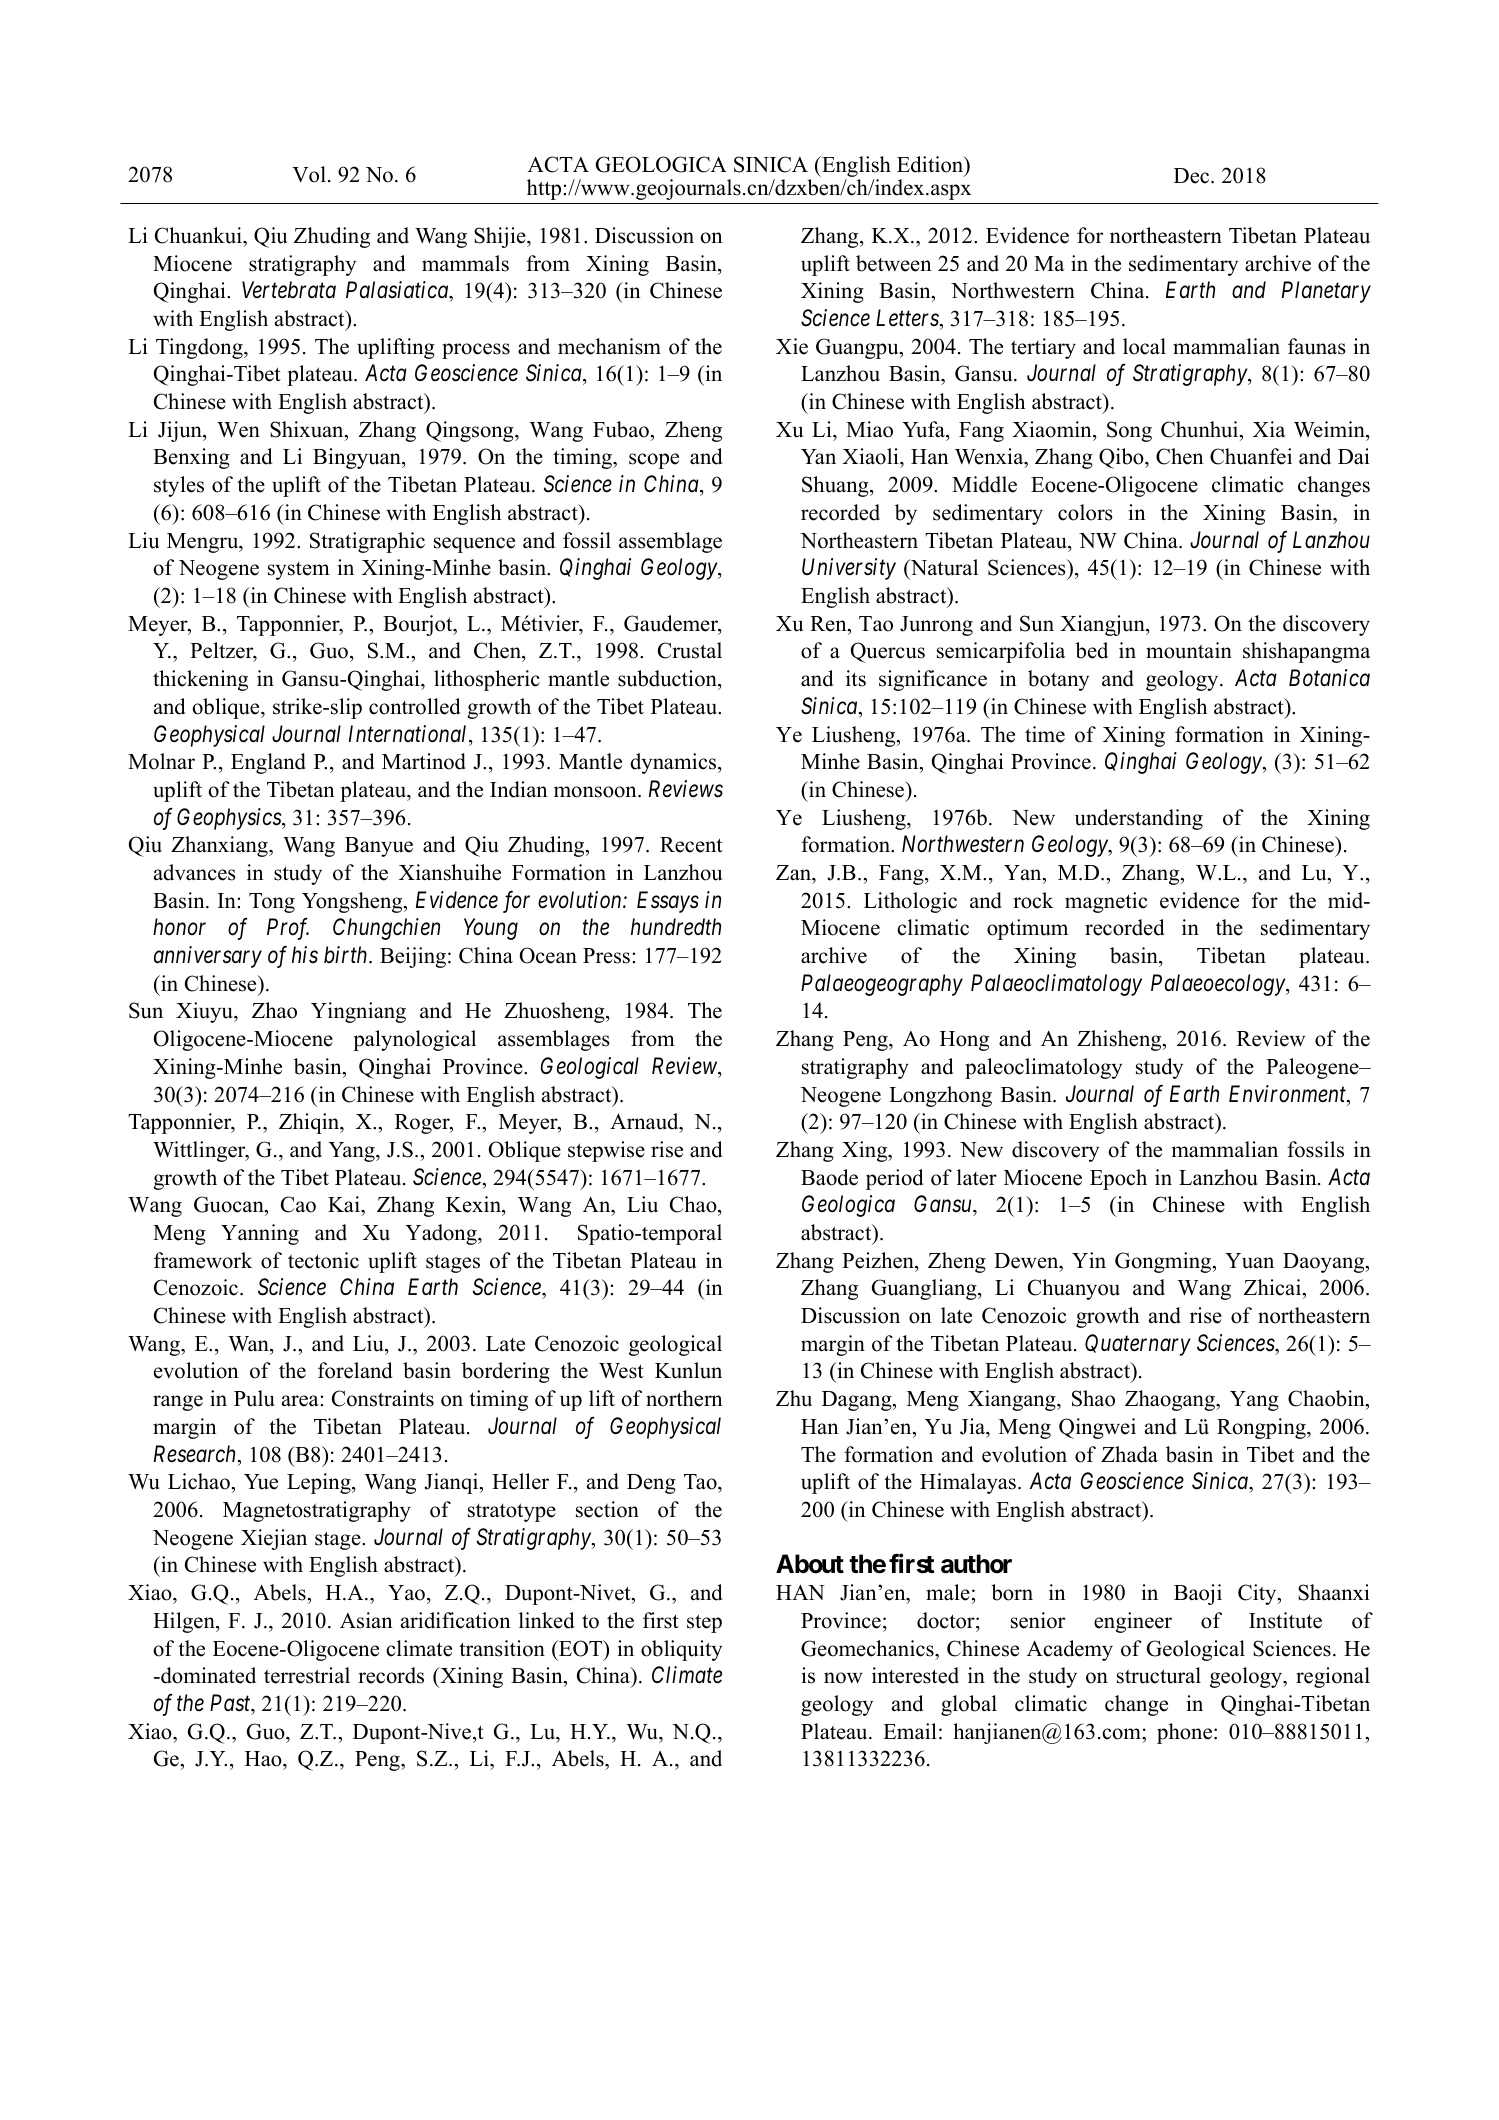 This page has width=1499, height=2120. Describe the element at coordinates (347, 955) in the page. I see `birth` at that location.
